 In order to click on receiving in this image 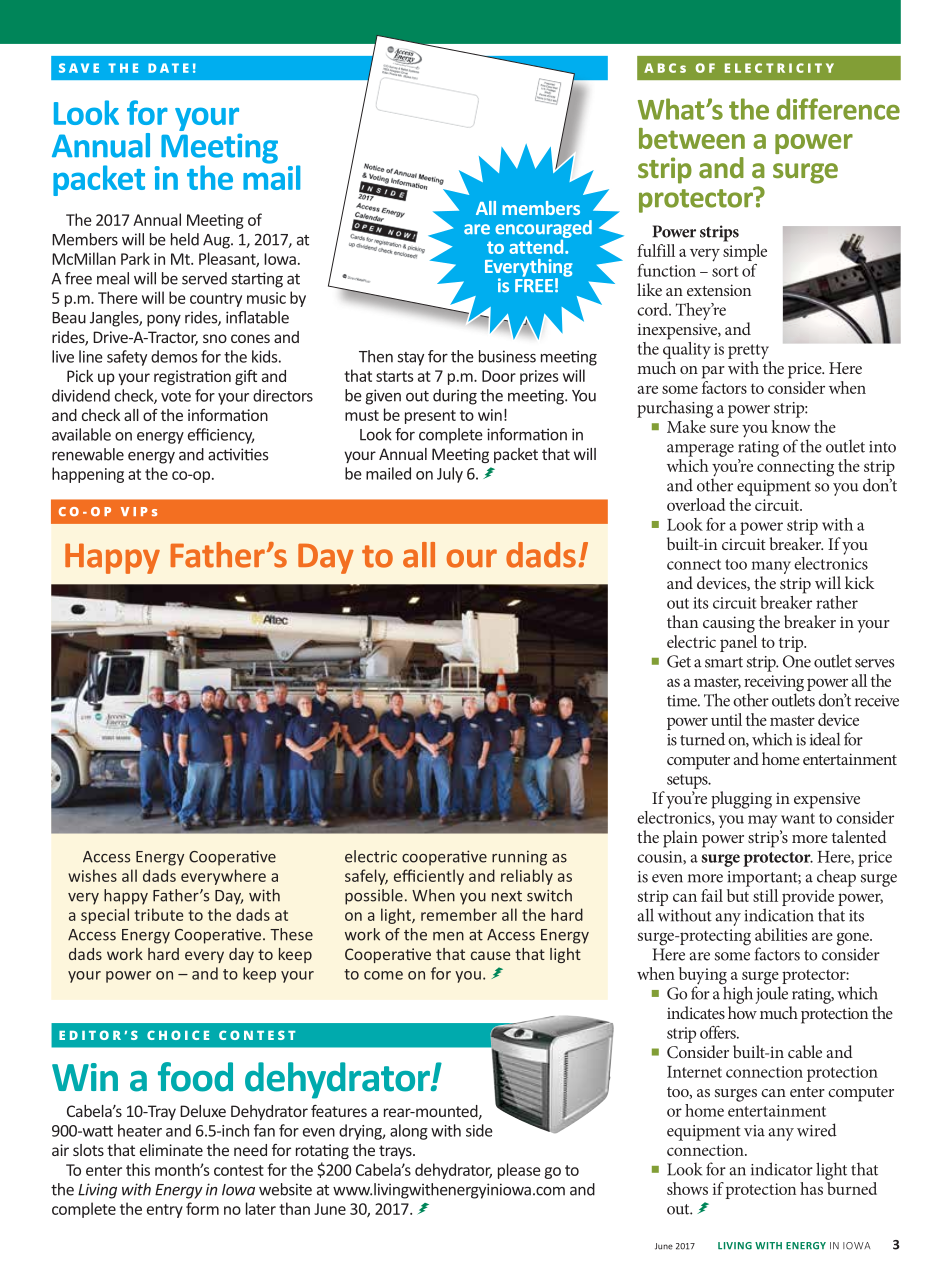, I will do `click(774, 684)`.
